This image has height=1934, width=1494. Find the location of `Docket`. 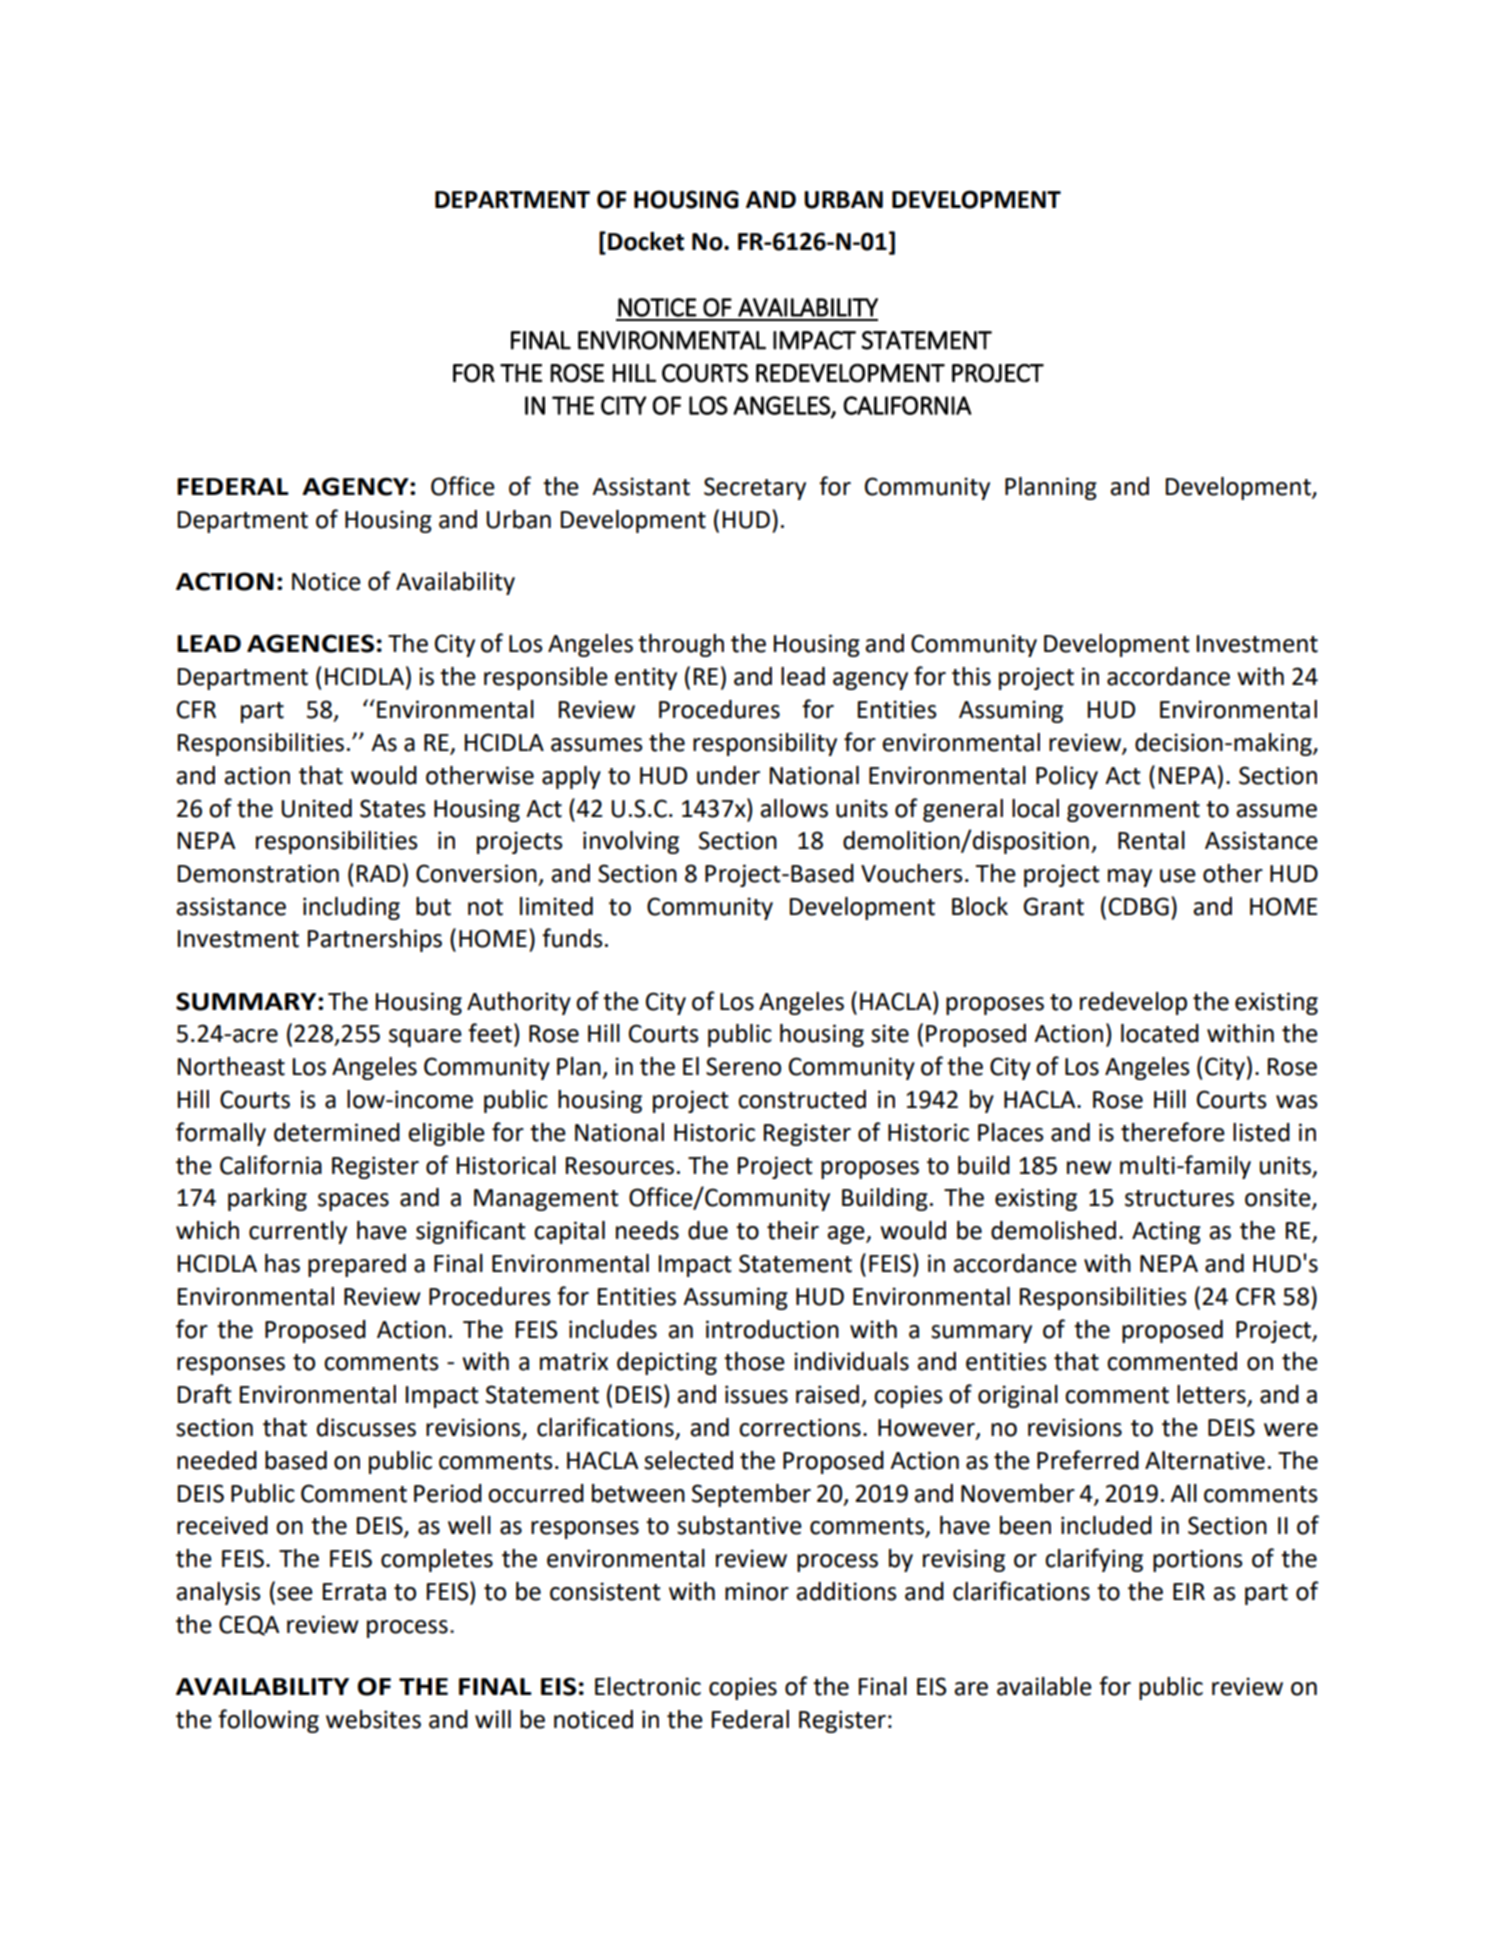

Docket is located at coordinates (646, 241).
